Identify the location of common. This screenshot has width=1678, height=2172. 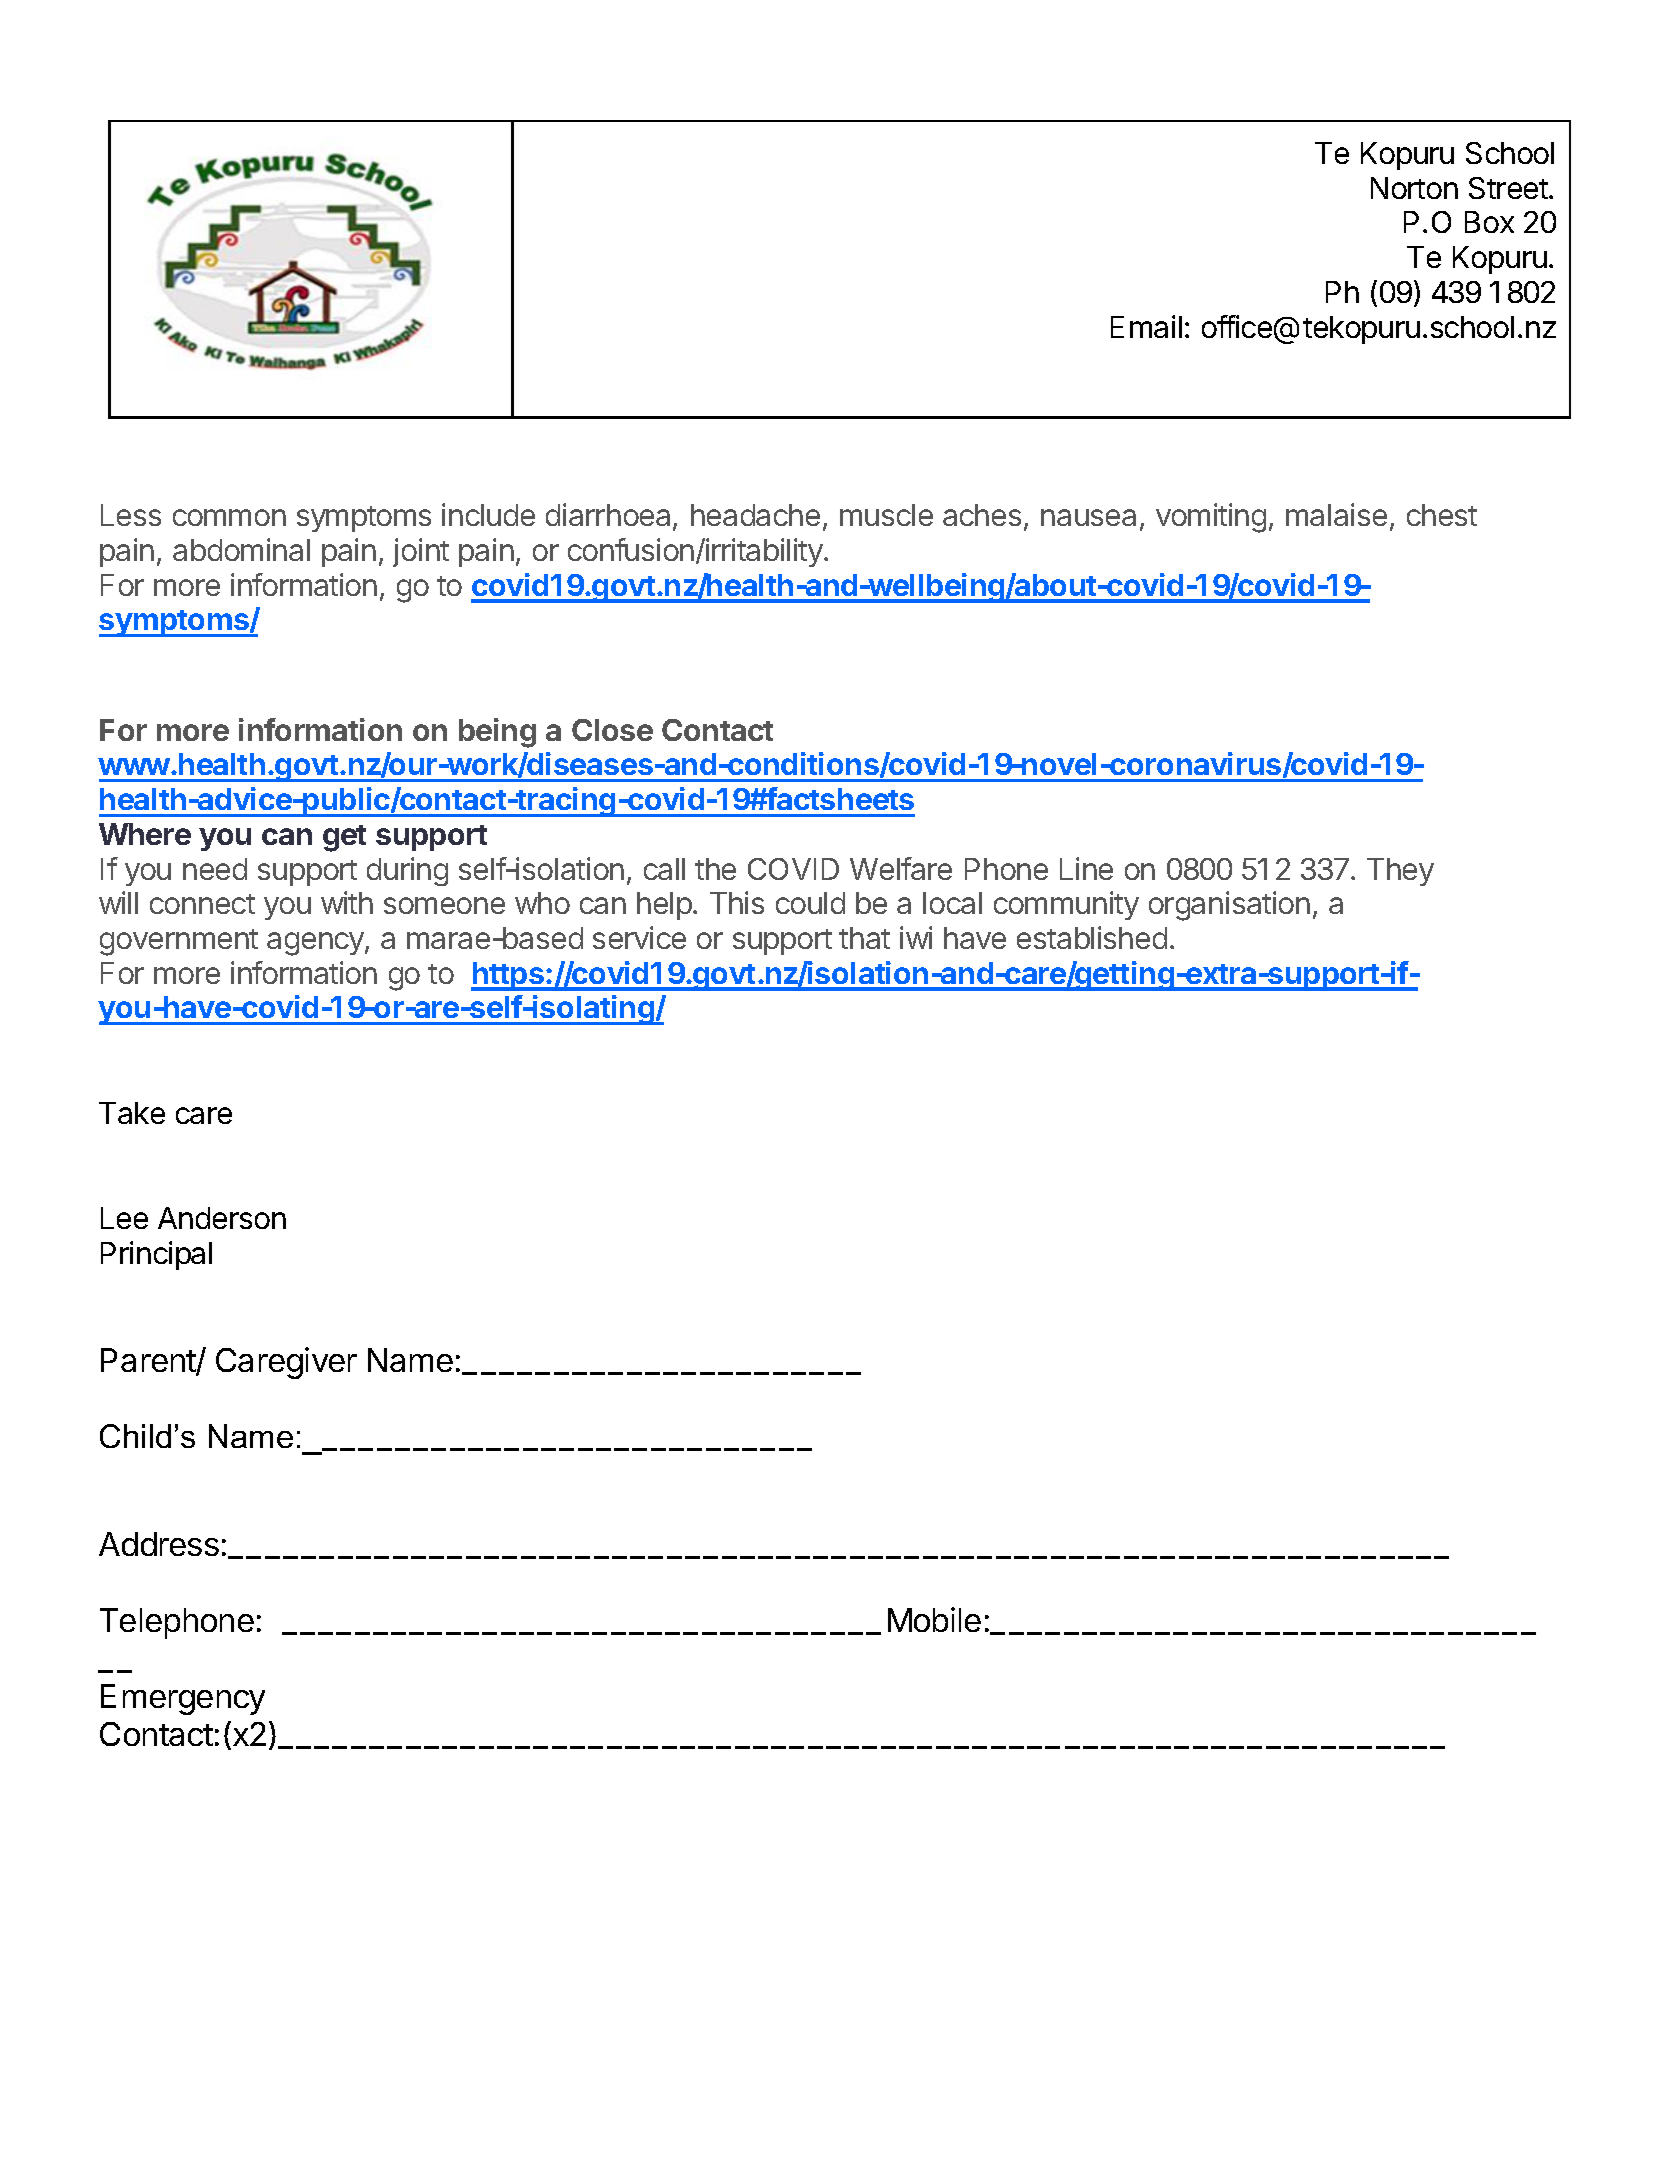
(229, 517).
